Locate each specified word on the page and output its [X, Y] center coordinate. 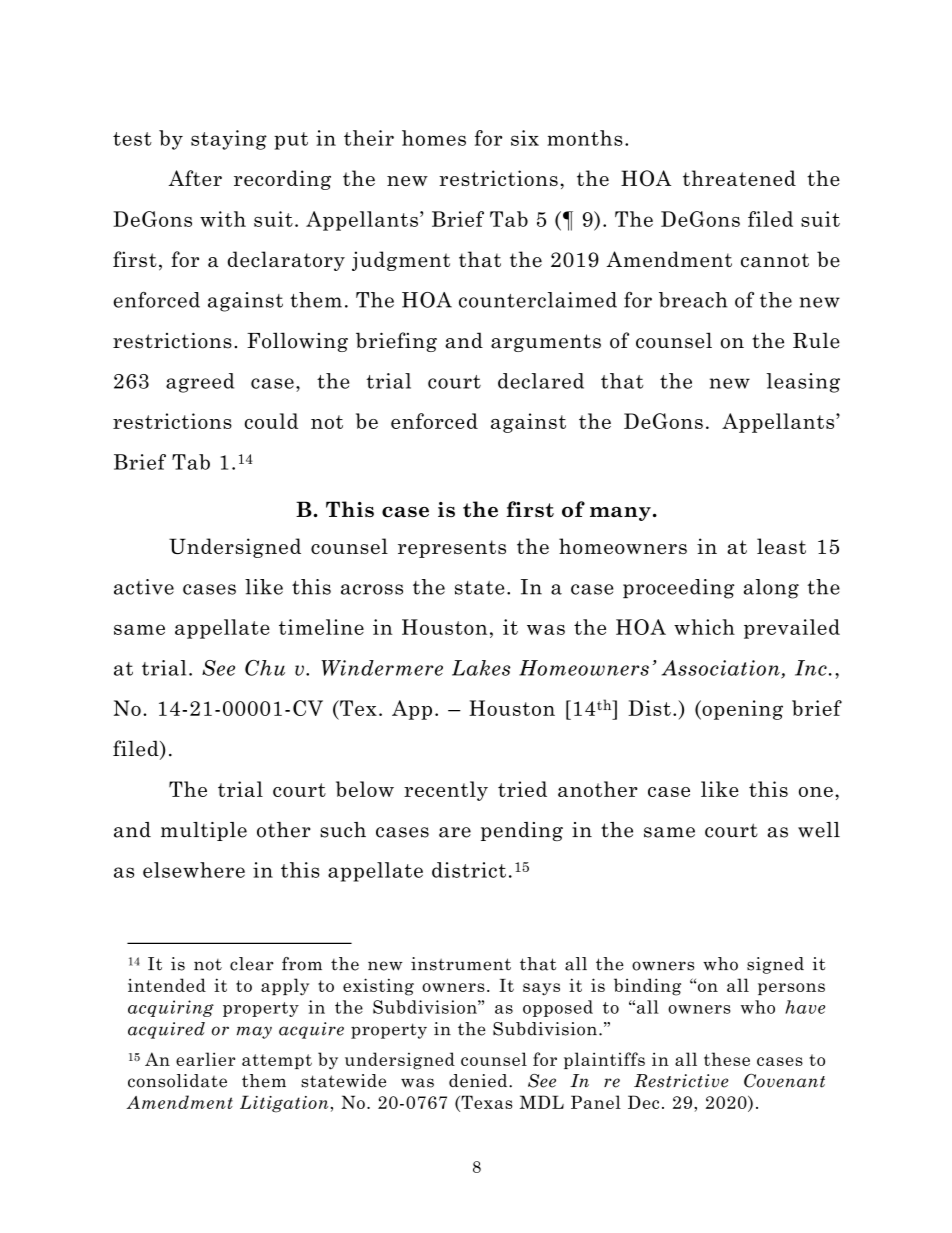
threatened [739, 178]
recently [446, 791]
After [195, 178]
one [816, 792]
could [271, 421]
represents [452, 549]
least [781, 546]
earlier [205, 1059]
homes [434, 138]
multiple [204, 831]
